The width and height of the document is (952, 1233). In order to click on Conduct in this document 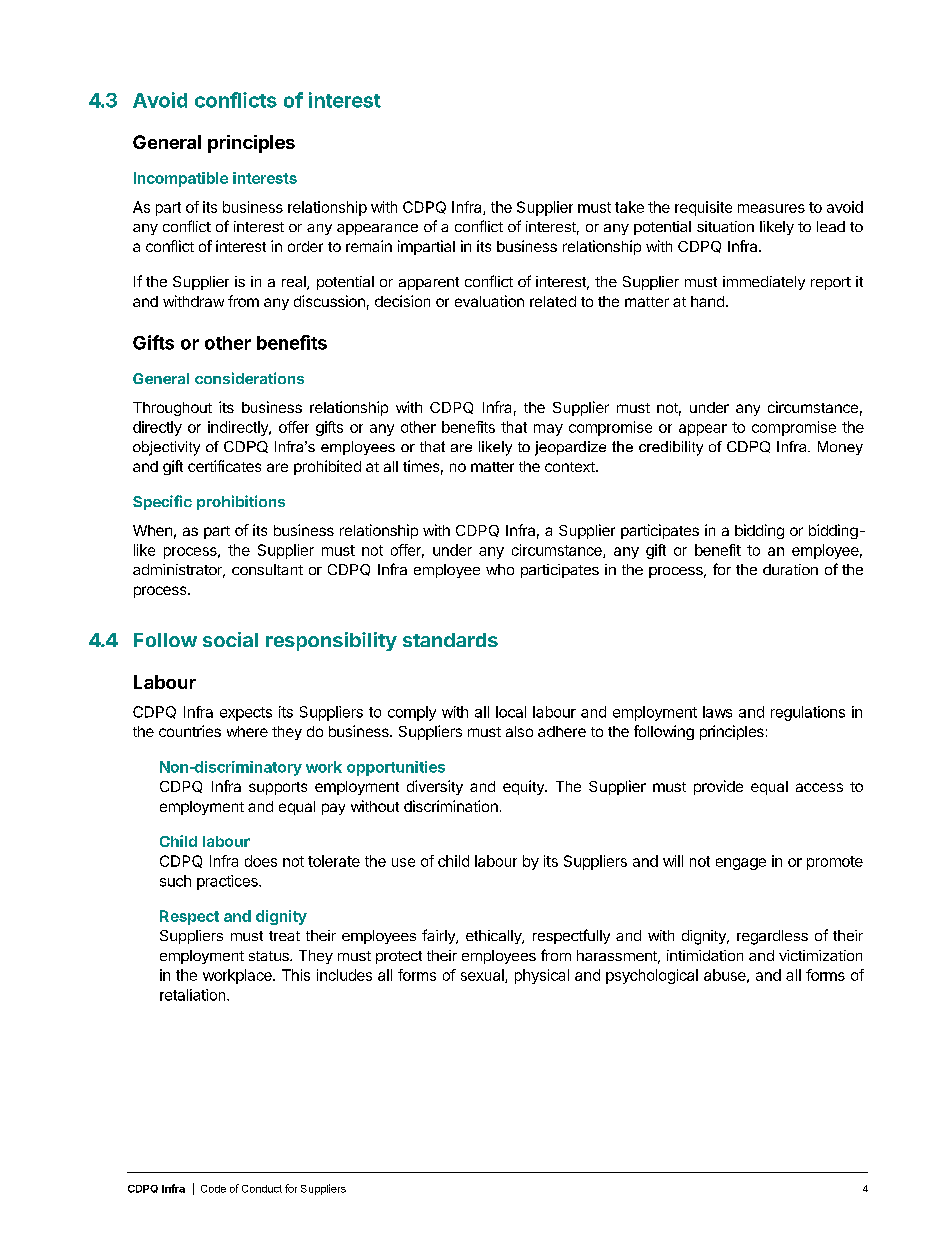, I will do `click(262, 1189)`.
